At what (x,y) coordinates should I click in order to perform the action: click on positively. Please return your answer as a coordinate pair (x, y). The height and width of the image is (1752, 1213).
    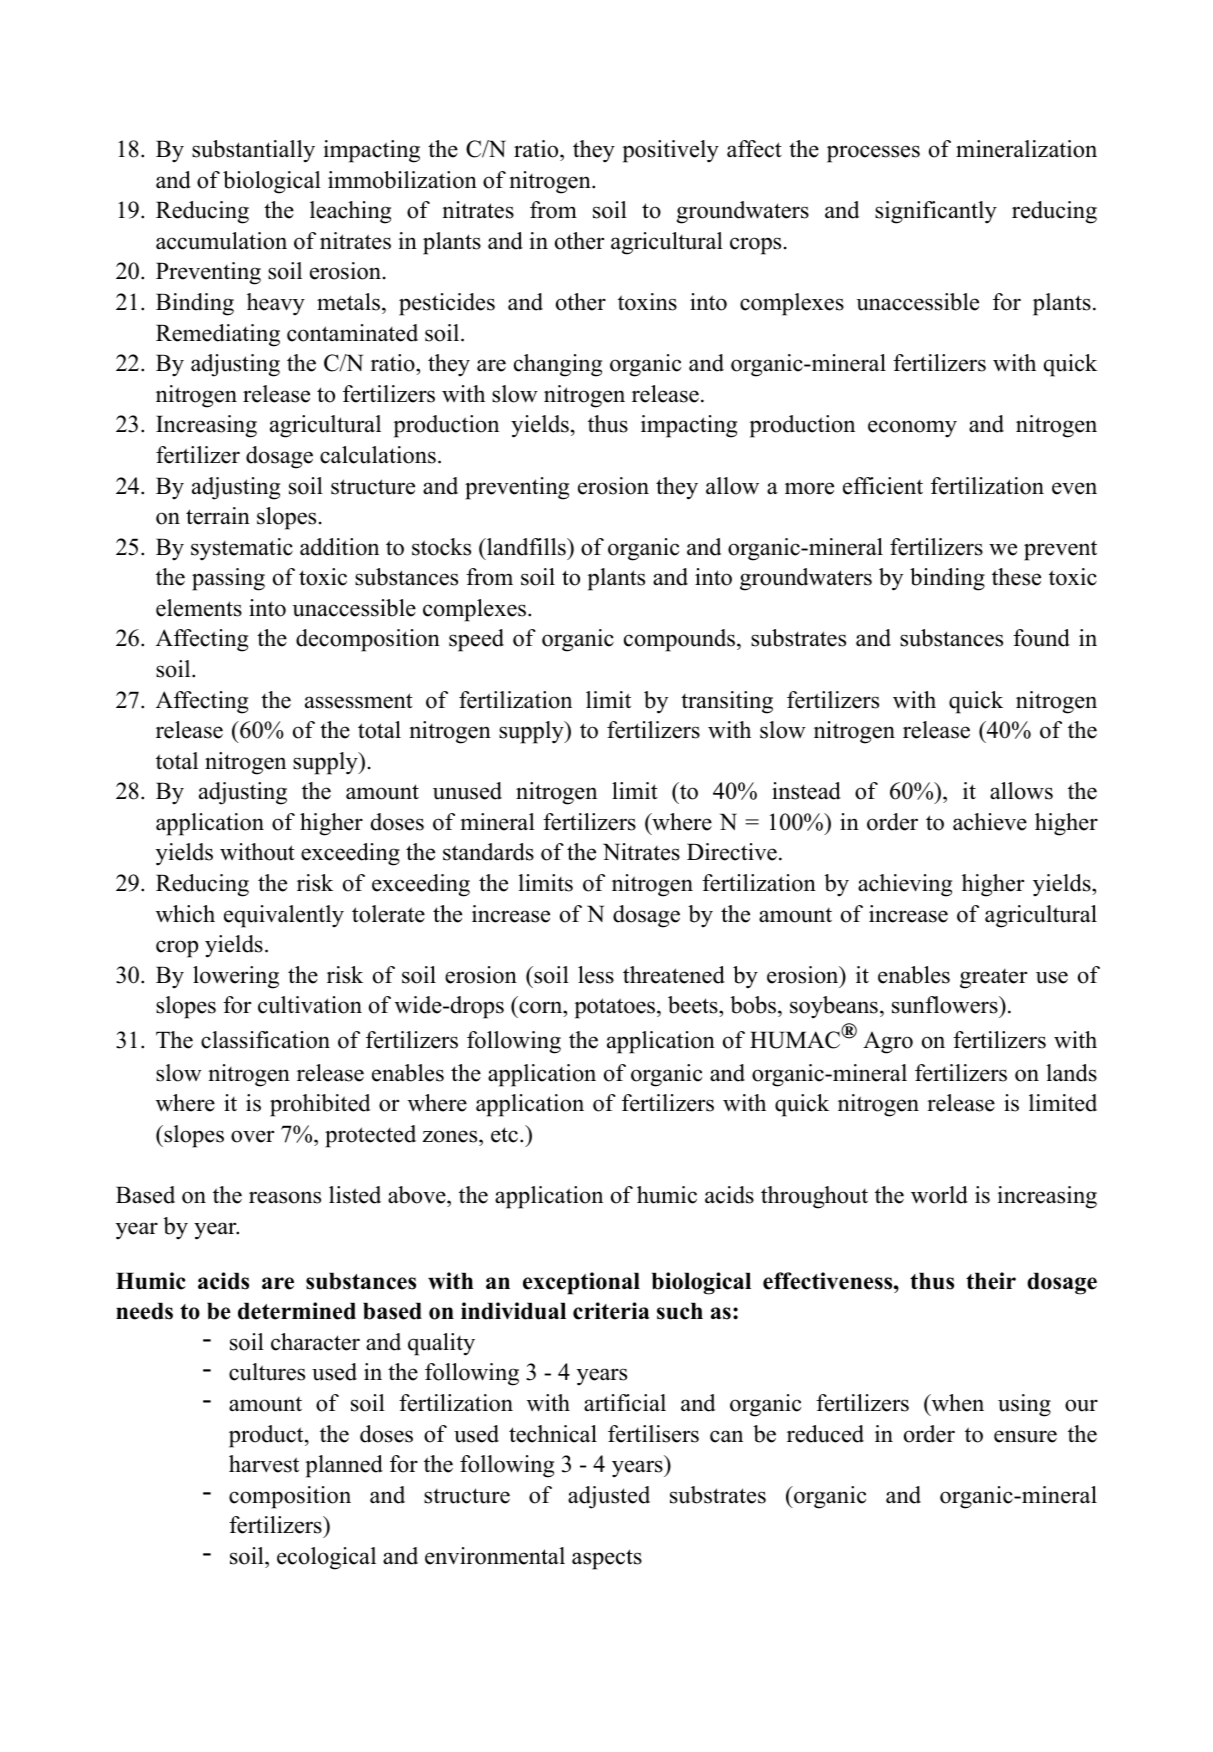
    Looking at the image, I should click on (670, 151).
